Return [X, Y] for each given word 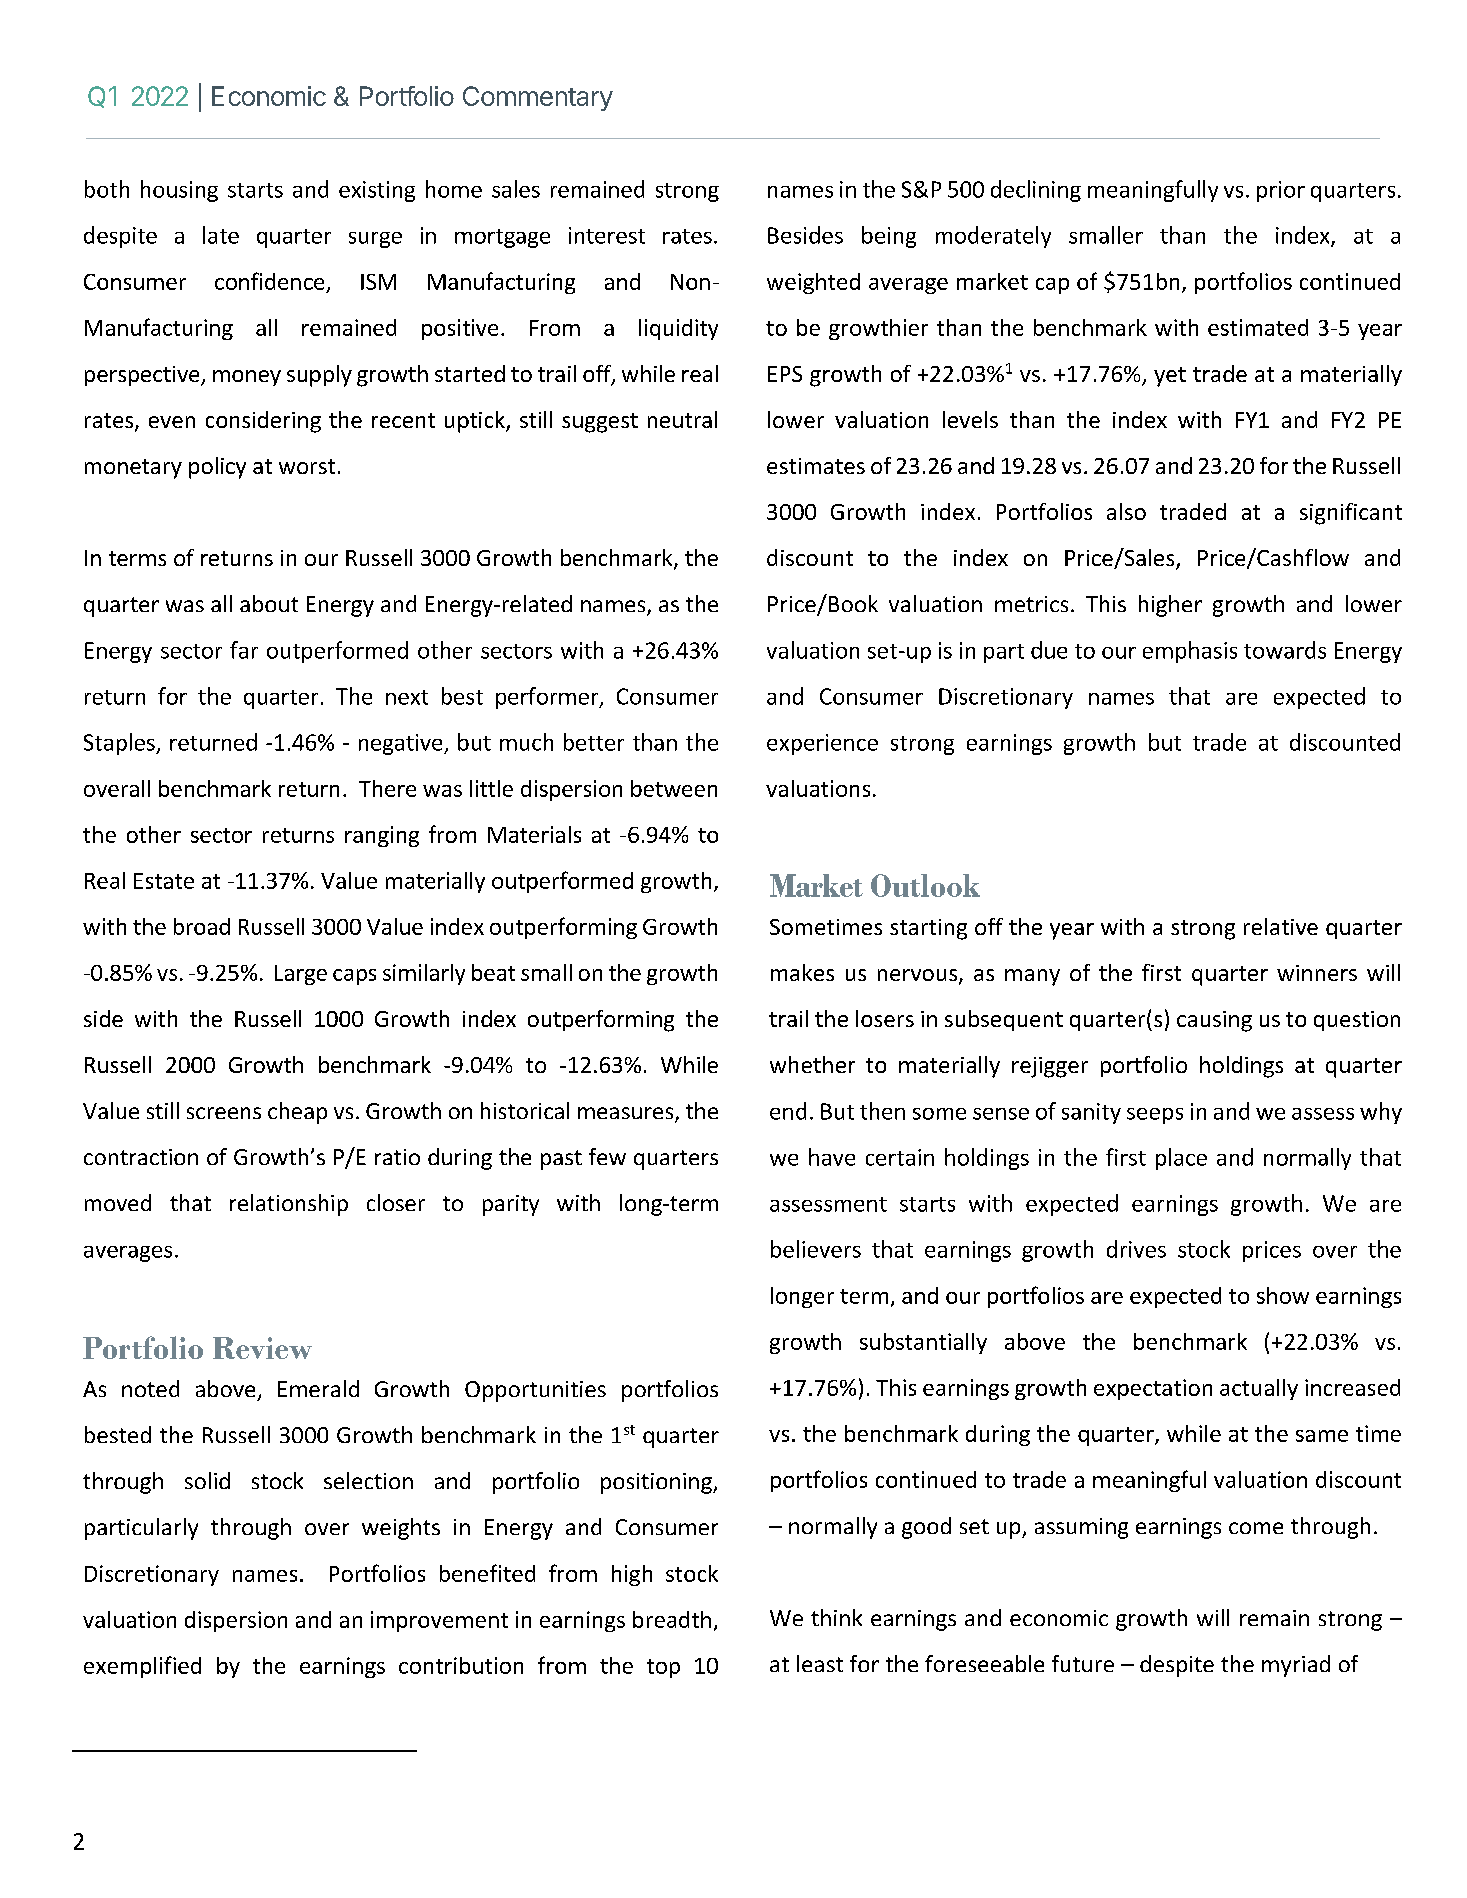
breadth [672, 1619]
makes [802, 972]
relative [1281, 926]
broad [202, 926]
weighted [813, 283]
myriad [1296, 1666]
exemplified [142, 1667]
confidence [269, 281]
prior [1281, 191]
